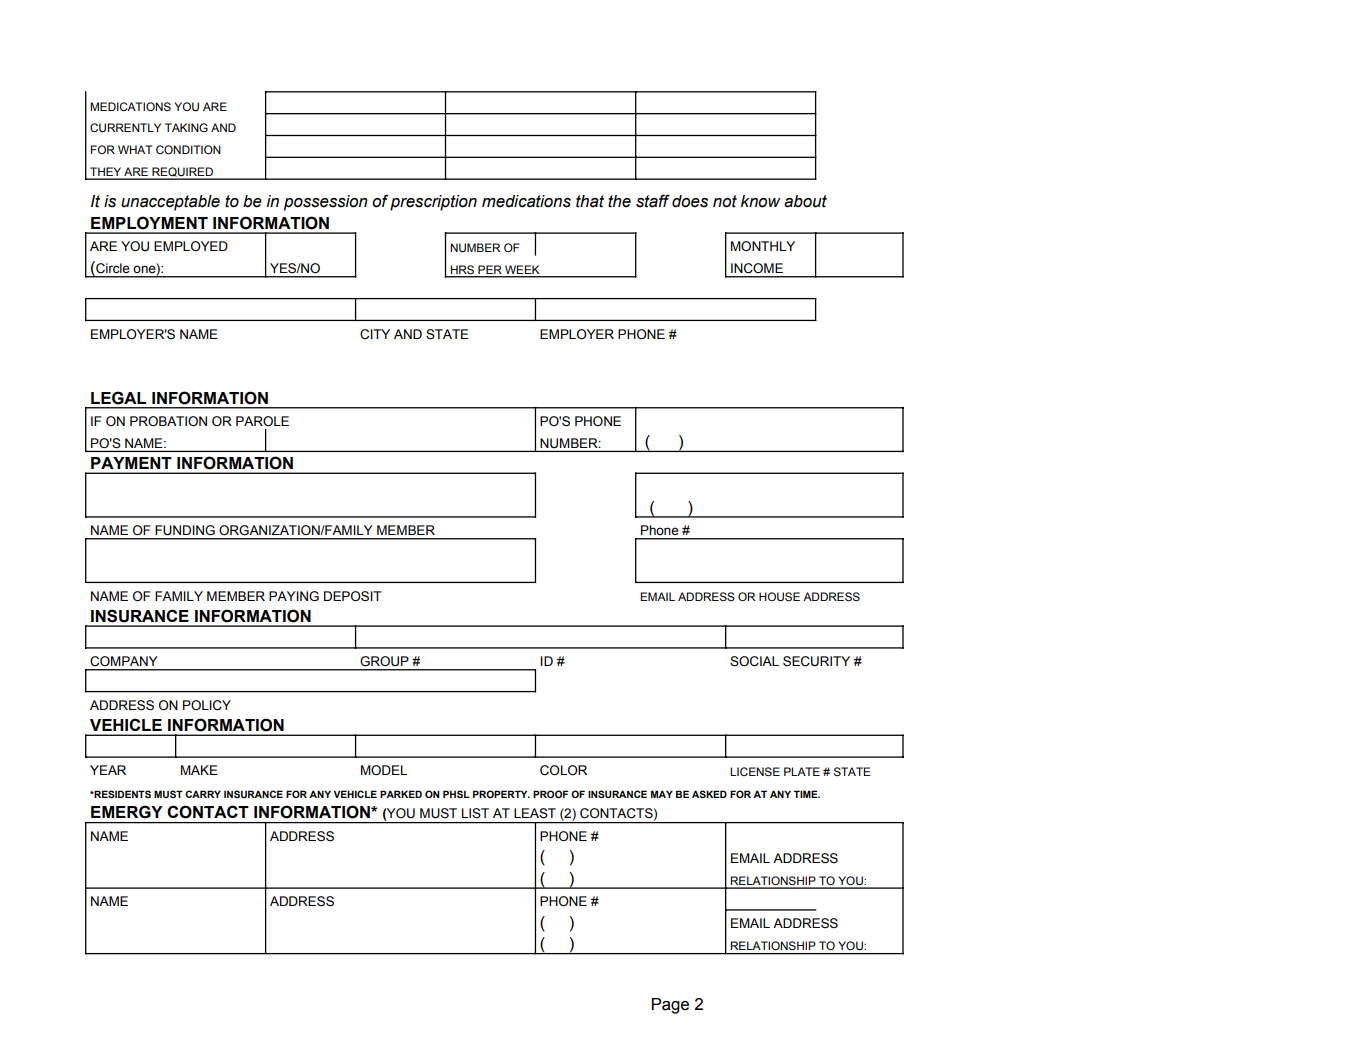 Image resolution: width=1357 pixels, height=1048 pixels. I want to click on DEPOSIT, so click(352, 596).
